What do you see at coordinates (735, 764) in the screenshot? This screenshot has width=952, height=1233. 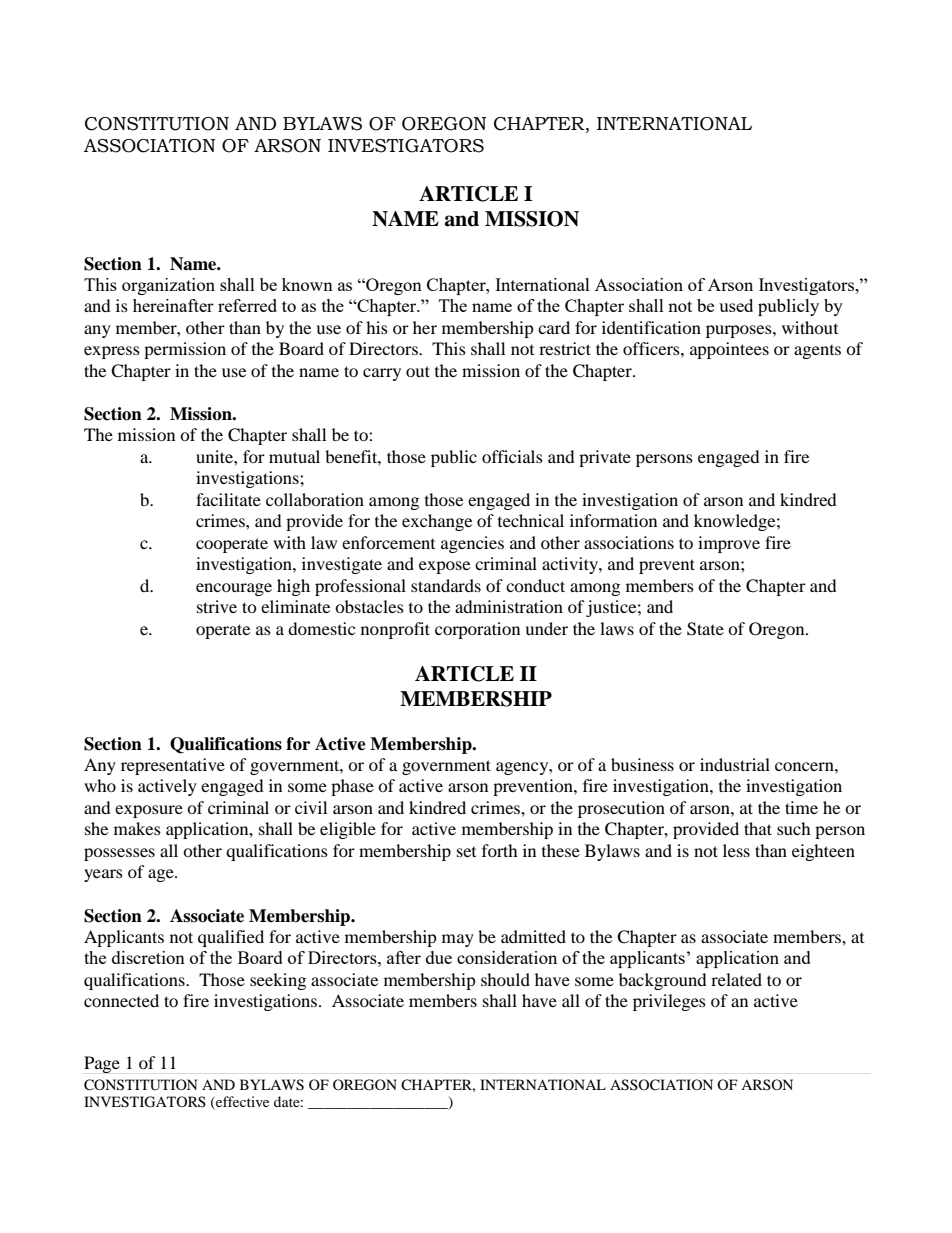 I see `industrial` at bounding box center [735, 764].
